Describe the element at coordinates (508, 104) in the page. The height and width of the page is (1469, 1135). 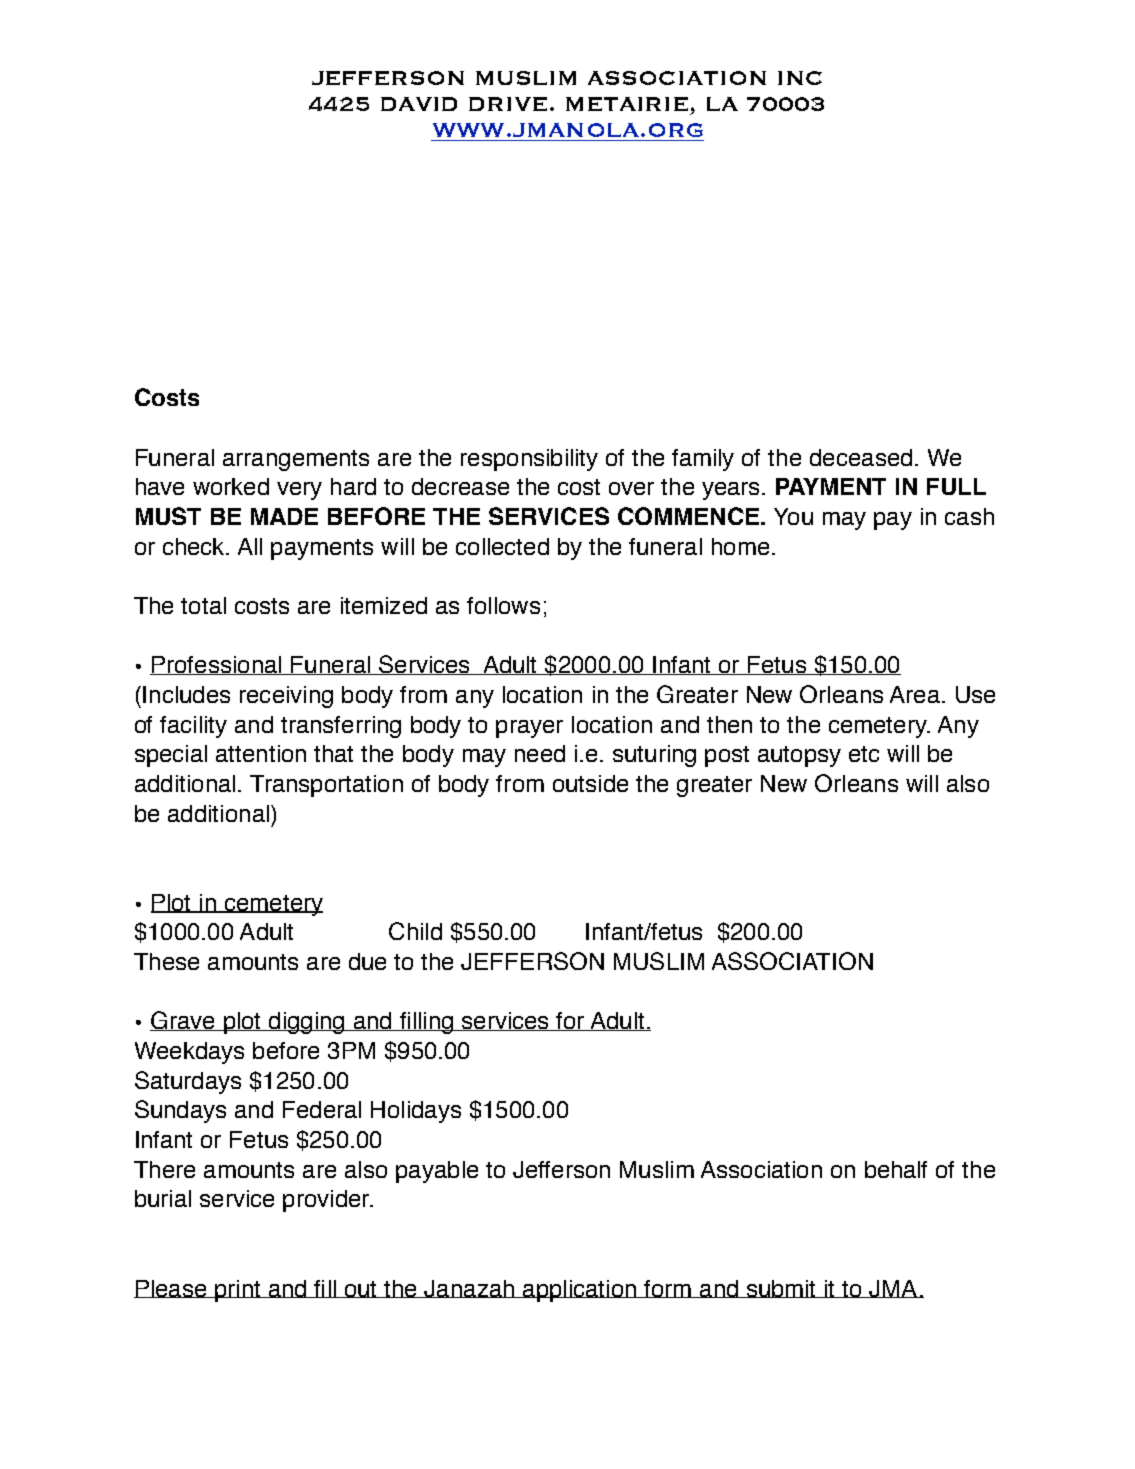
I see `DRIVE` at that location.
